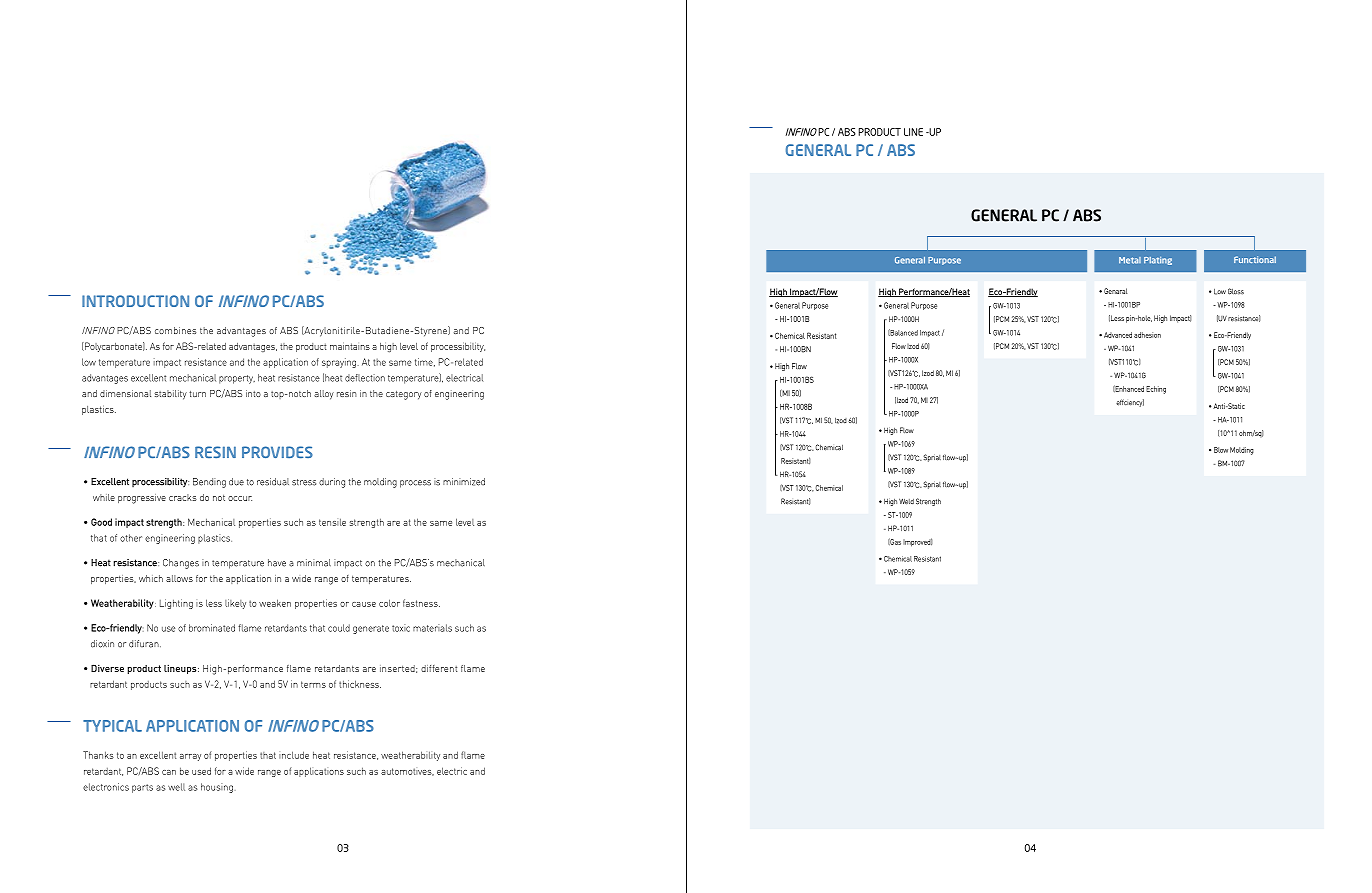  What do you see at coordinates (215, 539) in the screenshot?
I see `plastics` at bounding box center [215, 539].
